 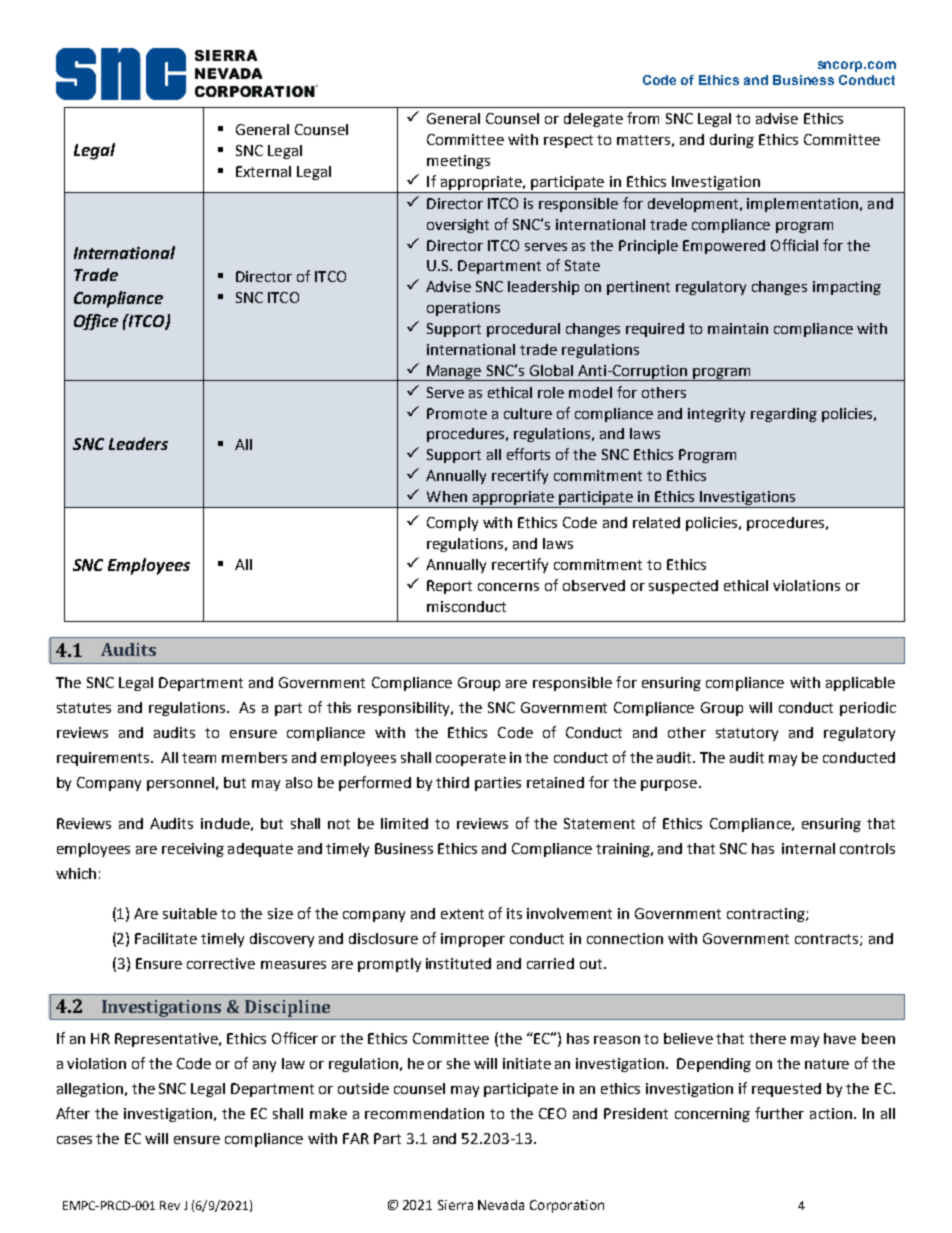 I want to click on limited, so click(x=404, y=823).
